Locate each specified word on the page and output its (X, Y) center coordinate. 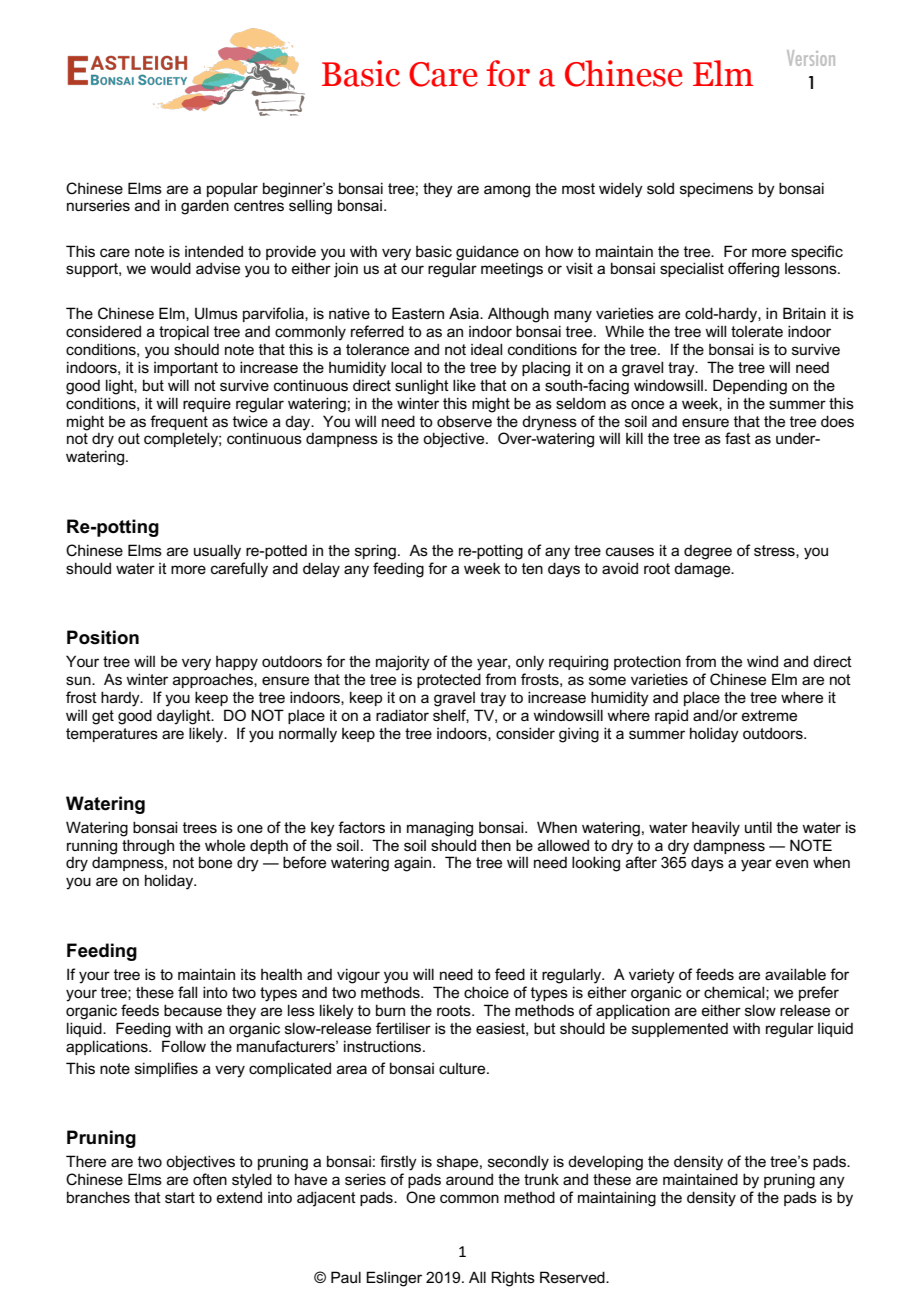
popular (232, 190)
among (507, 191)
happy (237, 663)
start (180, 1197)
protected (449, 680)
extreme (769, 715)
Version (811, 58)
